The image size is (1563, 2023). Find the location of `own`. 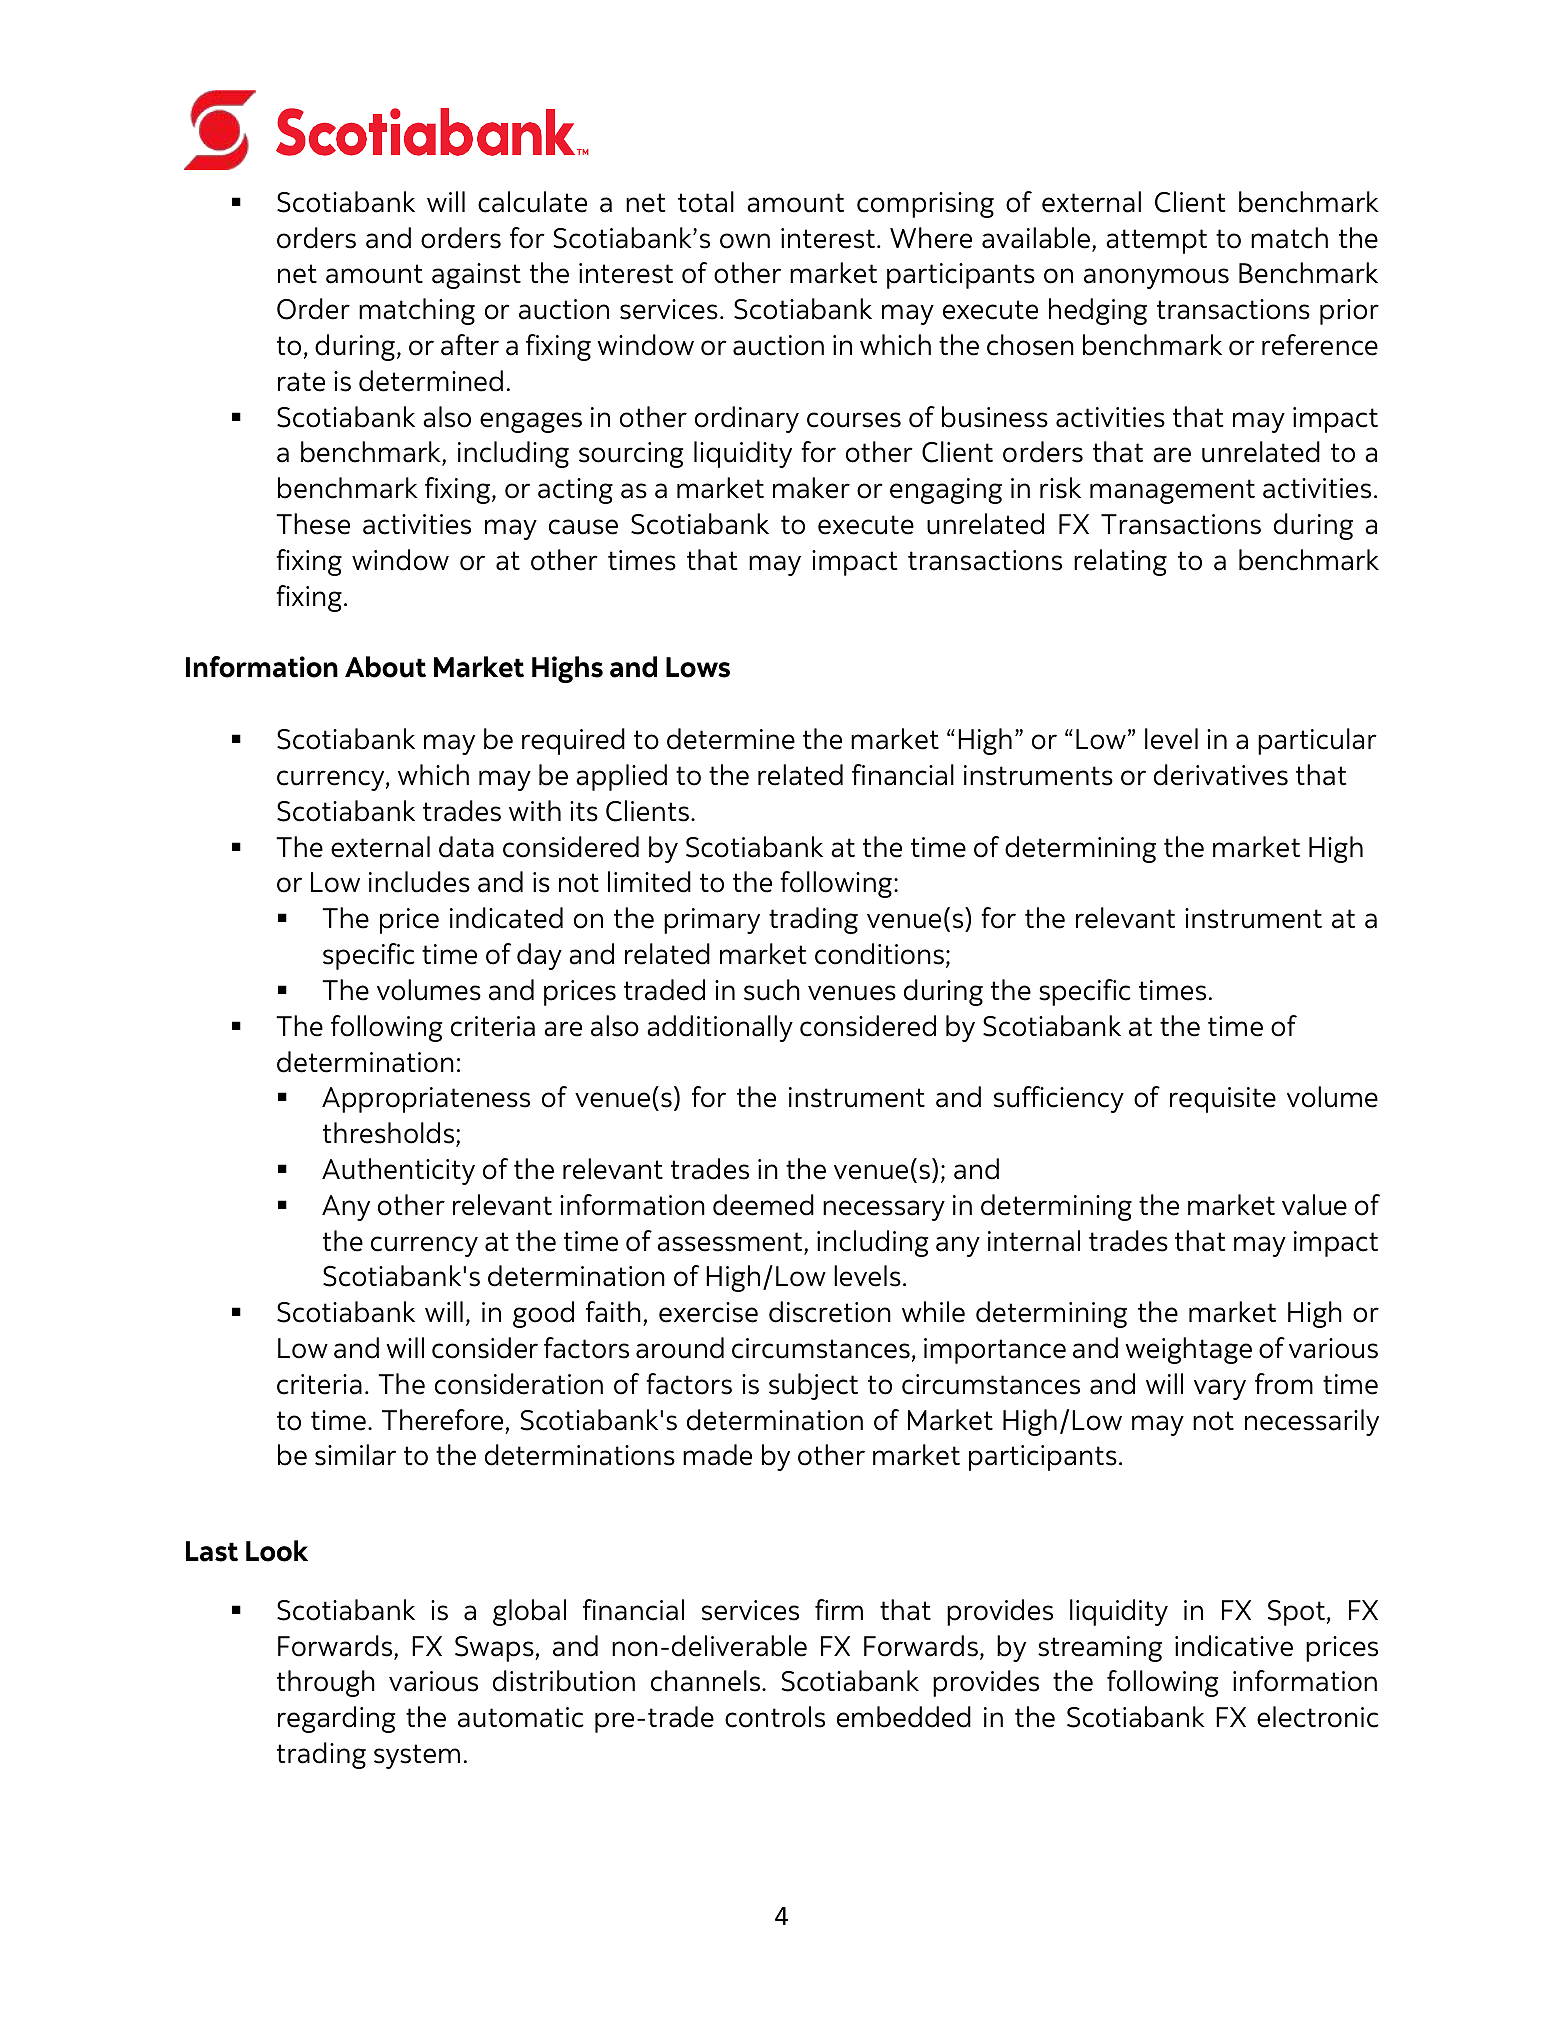

own is located at coordinates (745, 241).
